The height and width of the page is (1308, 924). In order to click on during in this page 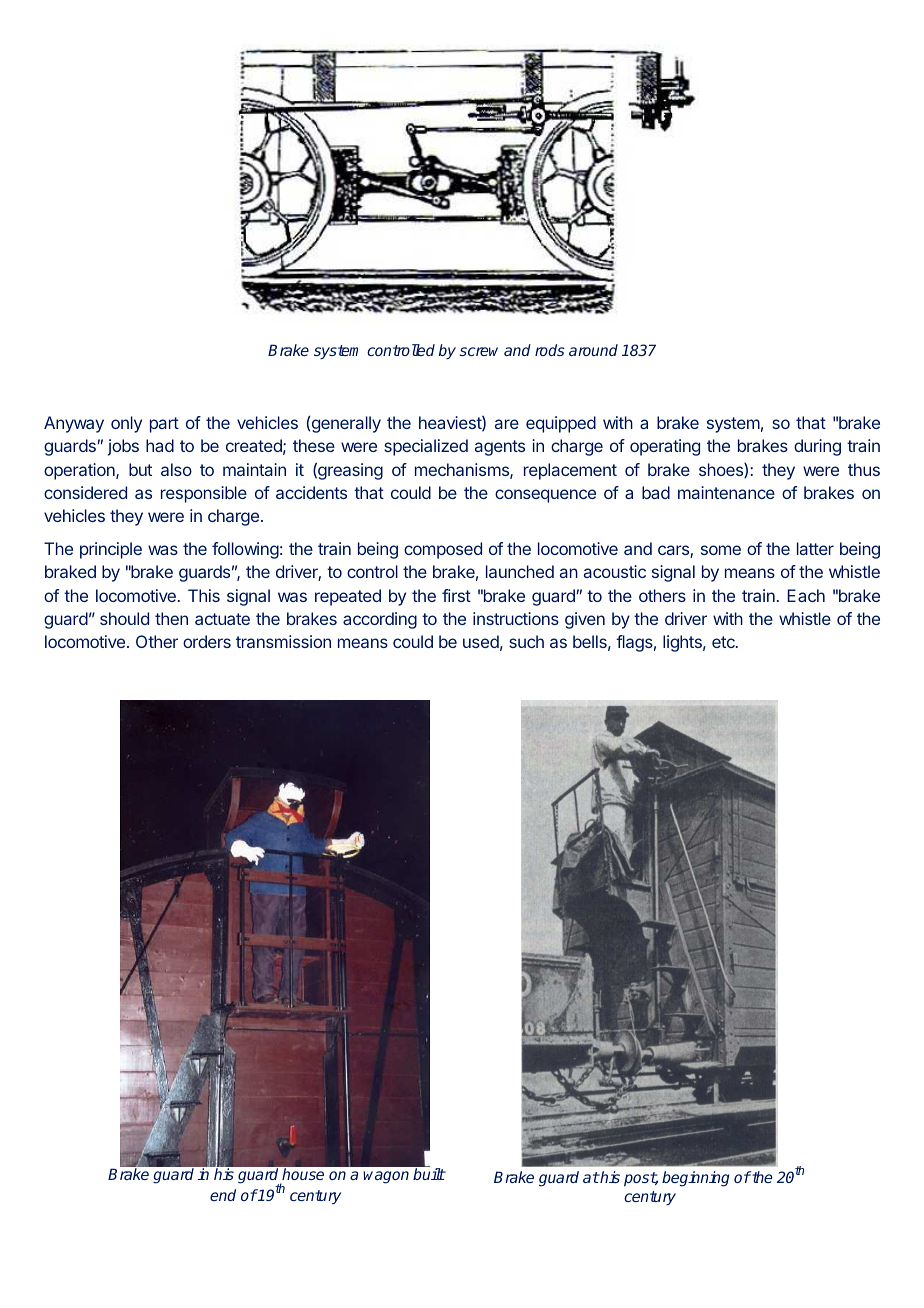, I will do `click(817, 447)`.
